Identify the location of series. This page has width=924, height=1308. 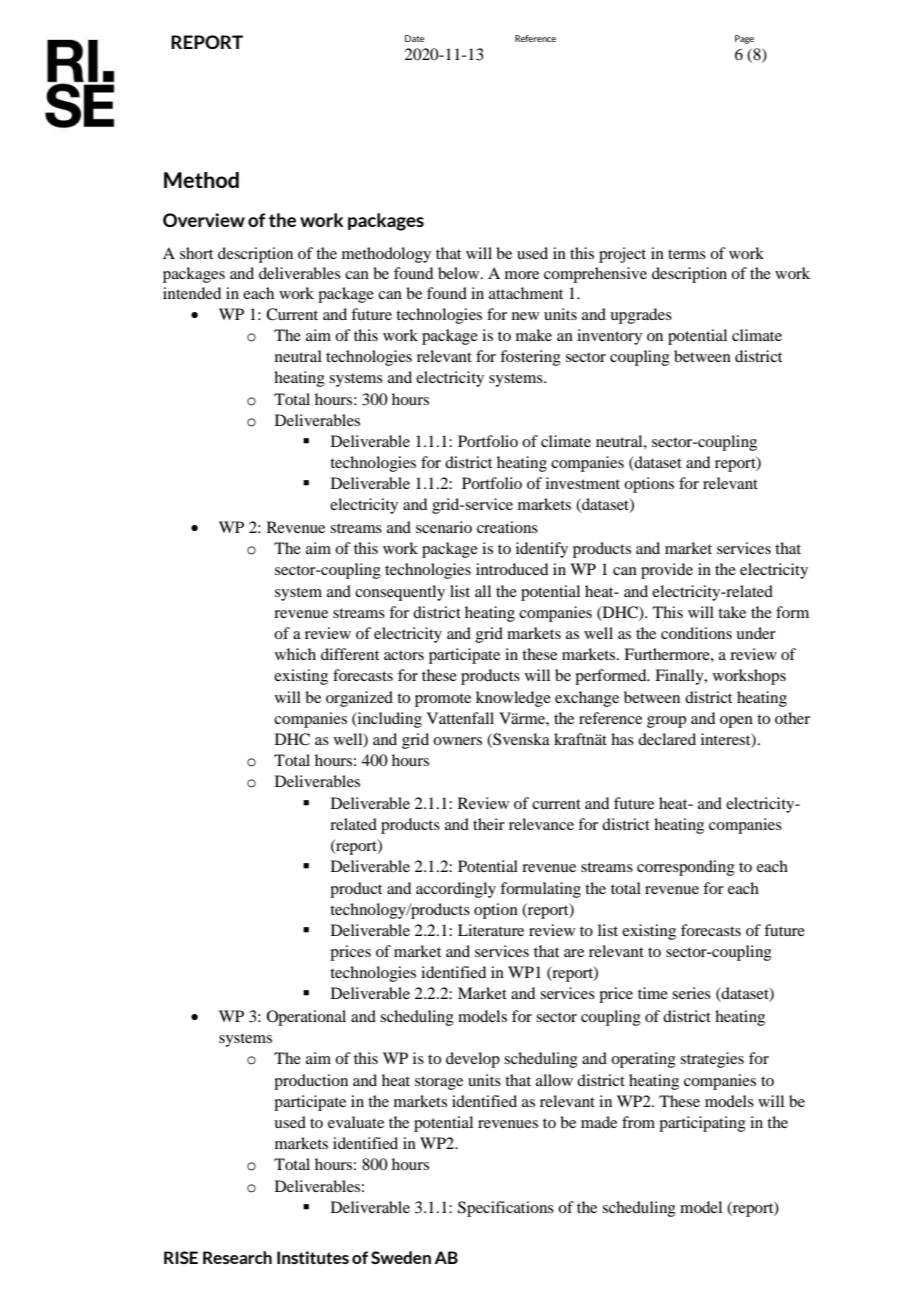
(691, 993).
